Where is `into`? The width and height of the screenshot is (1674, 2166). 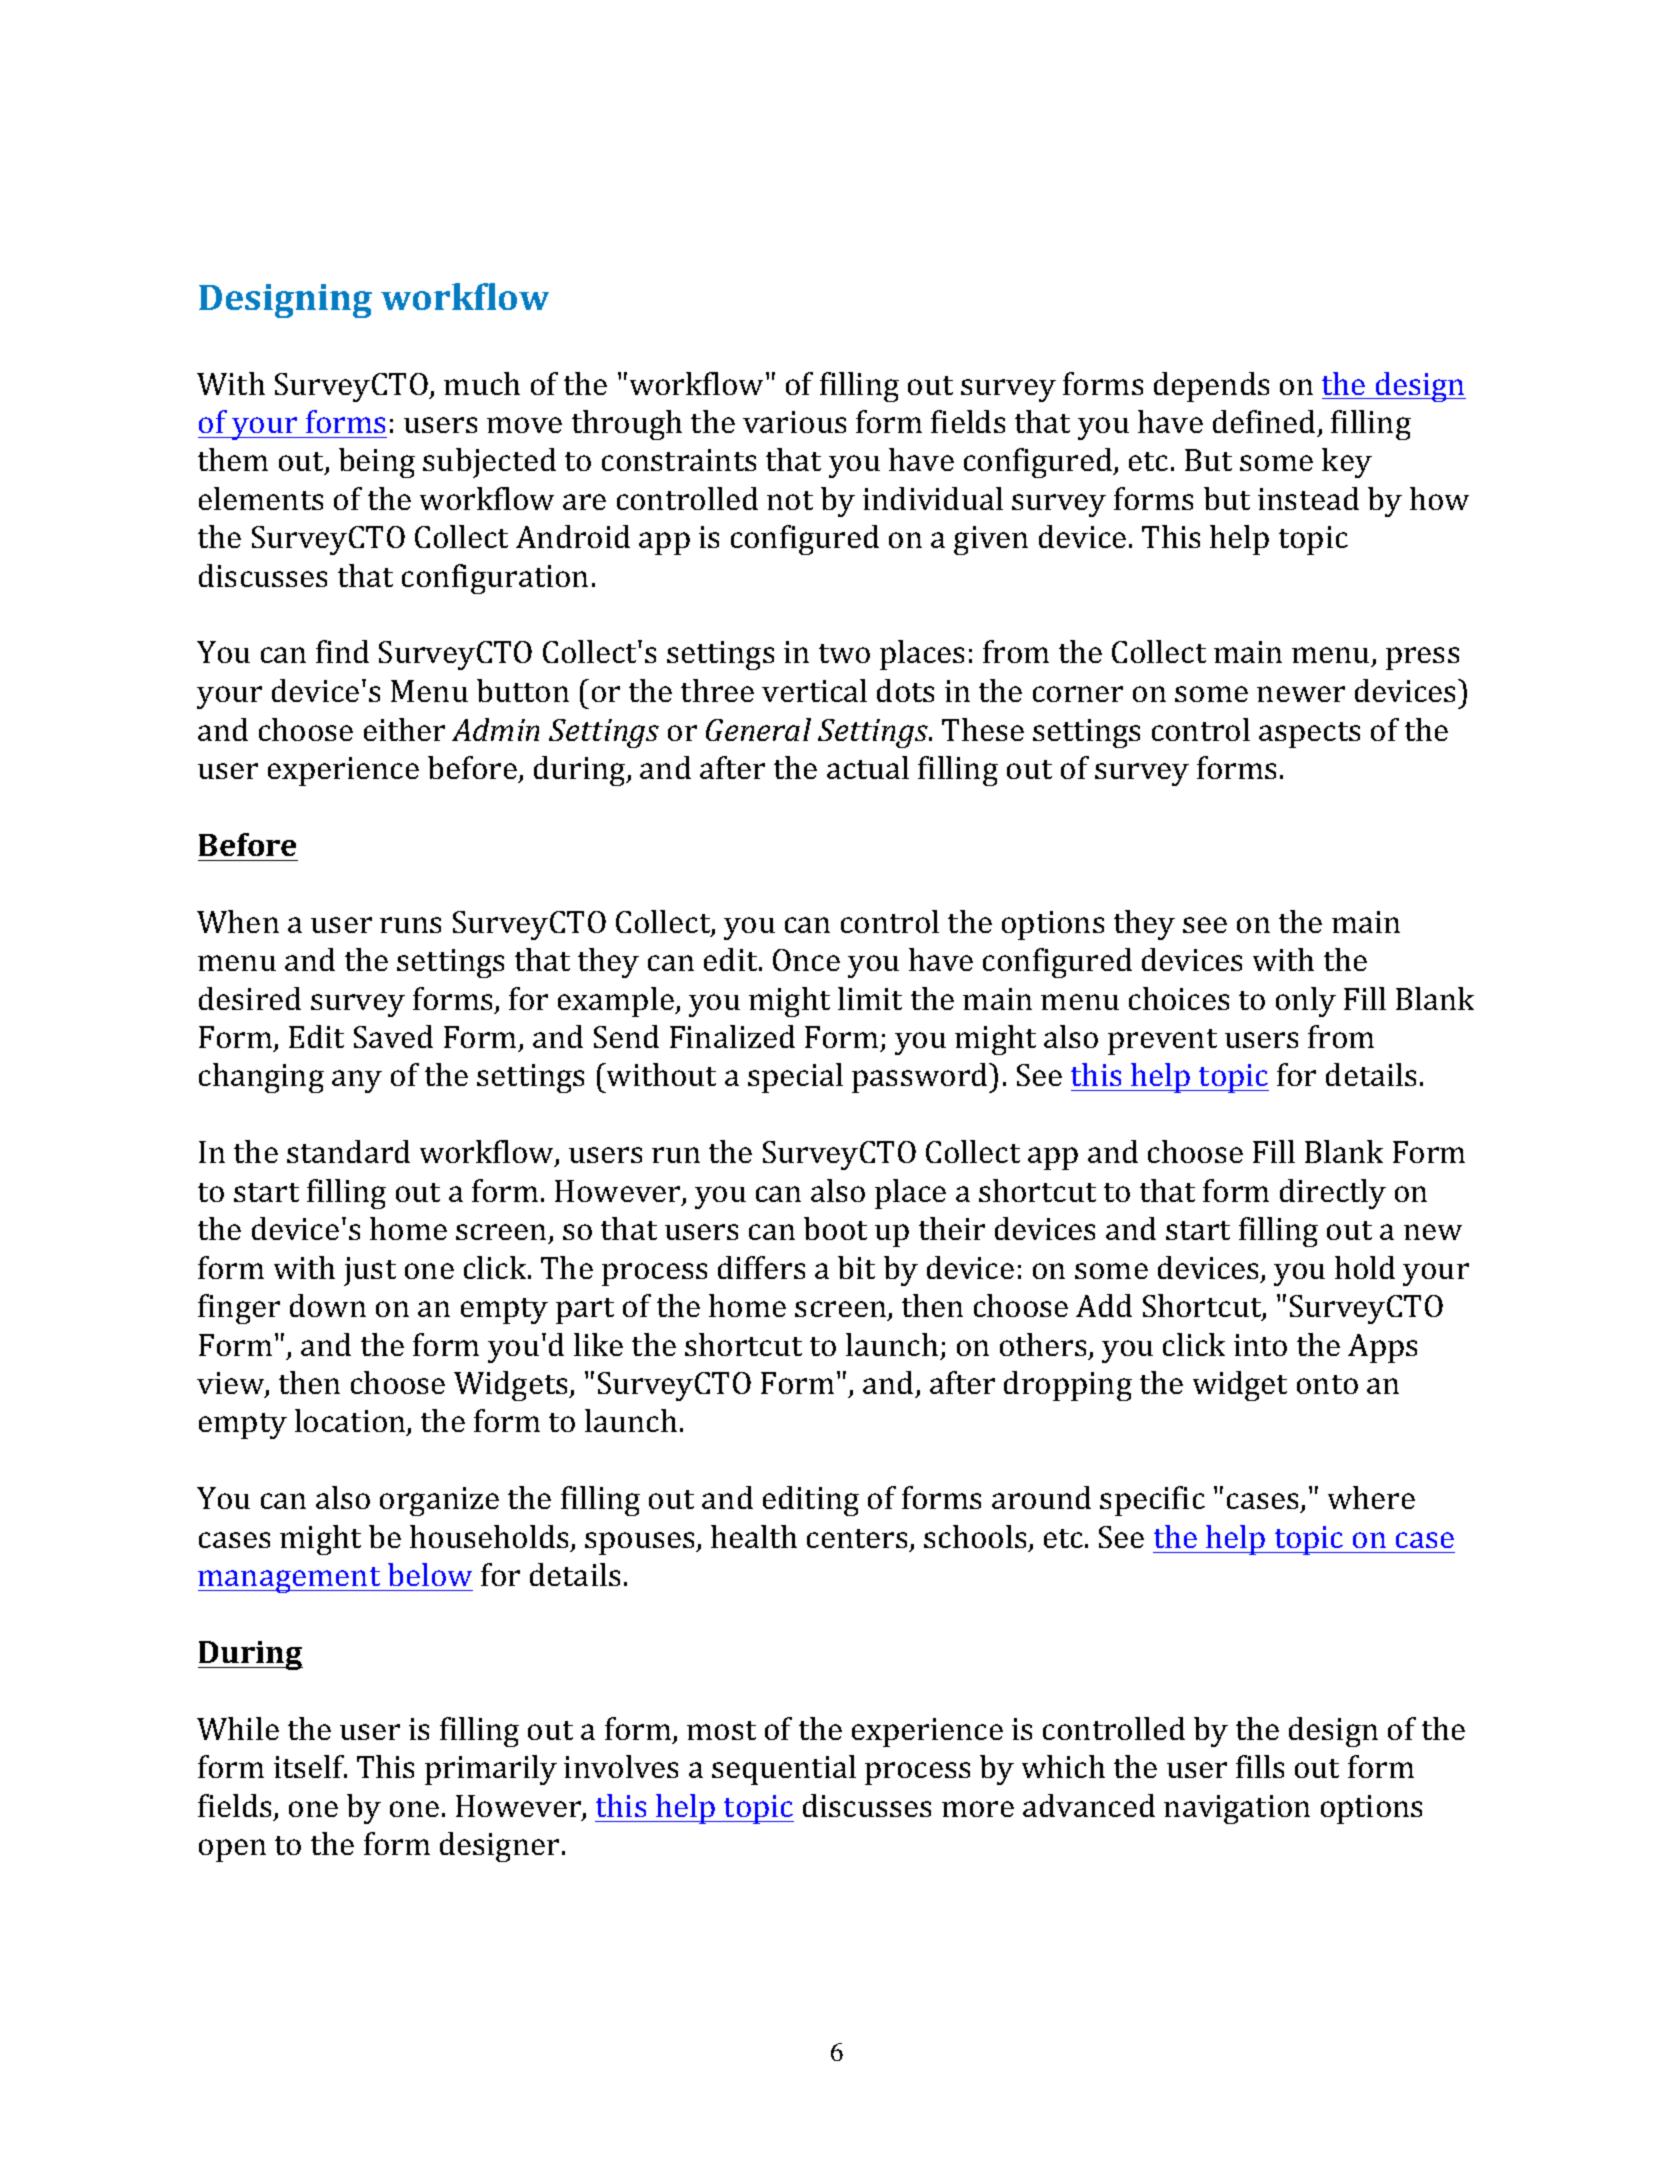
into is located at coordinates (1260, 1345).
